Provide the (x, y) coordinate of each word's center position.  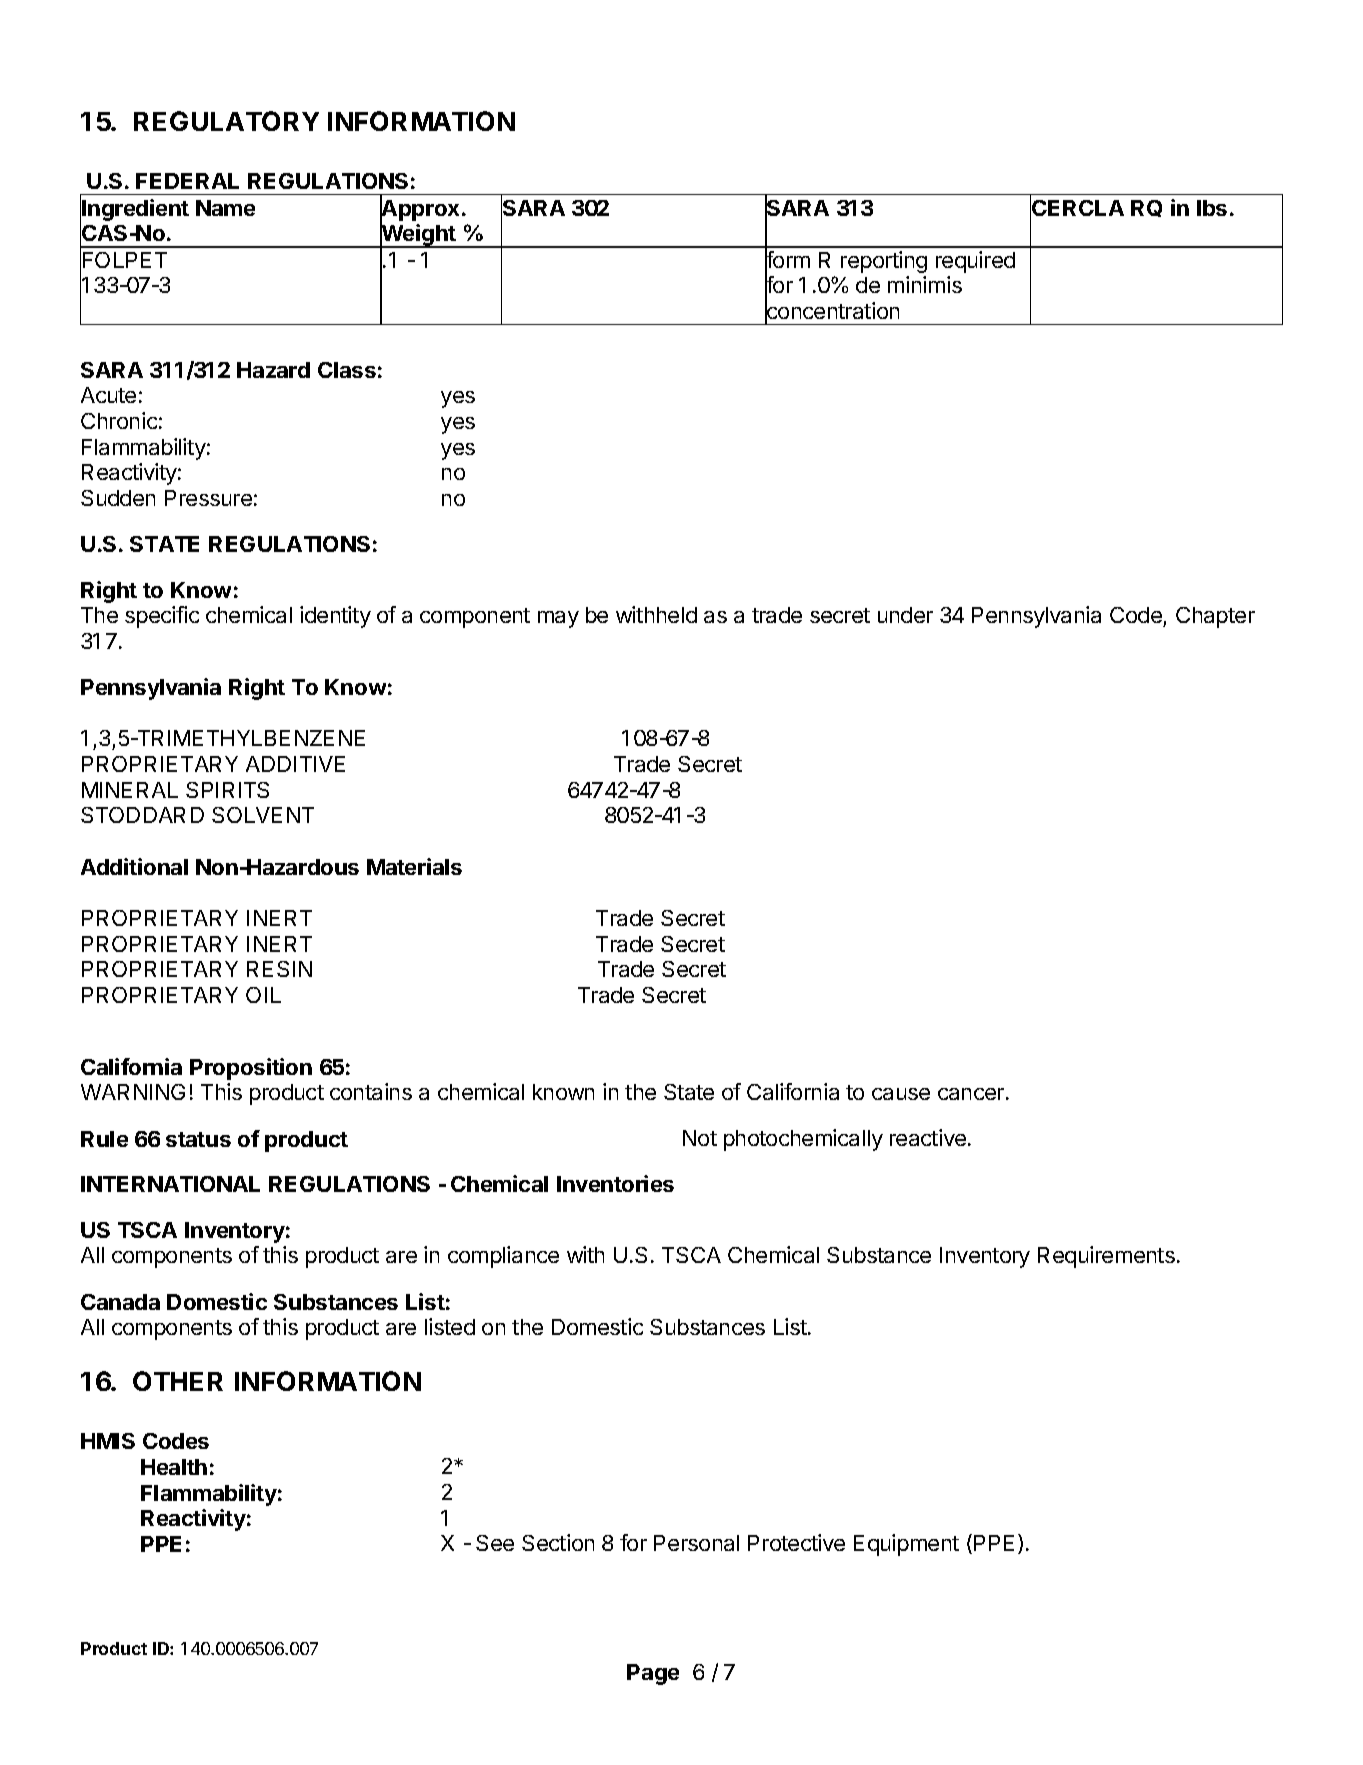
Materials (414, 866)
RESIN (279, 969)
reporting (884, 262)
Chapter (1215, 617)
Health (174, 1467)
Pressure (208, 498)
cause (901, 1094)
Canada (120, 1302)
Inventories (615, 1183)
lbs (1212, 208)
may (558, 619)
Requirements (1106, 1257)
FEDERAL (187, 181)
